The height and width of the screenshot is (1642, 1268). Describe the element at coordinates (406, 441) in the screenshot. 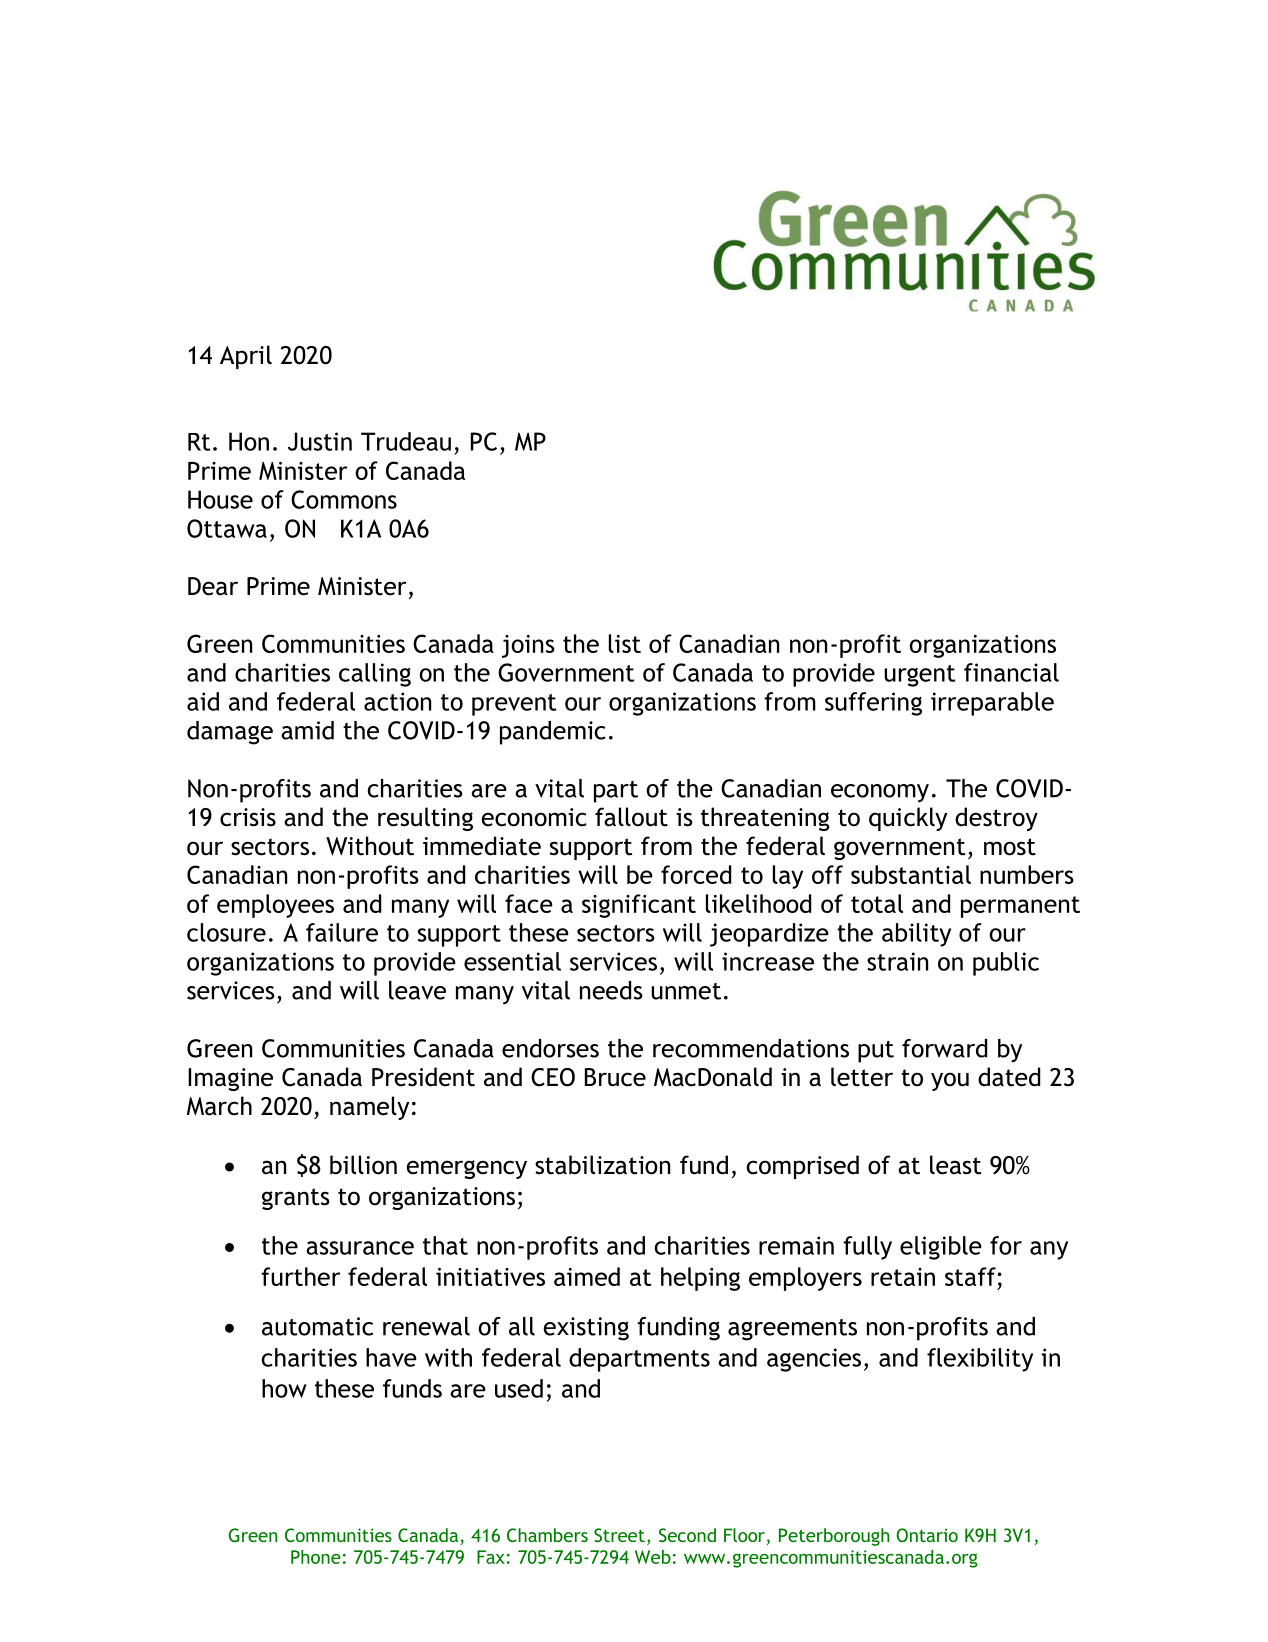

I see `Trudeau` at that location.
